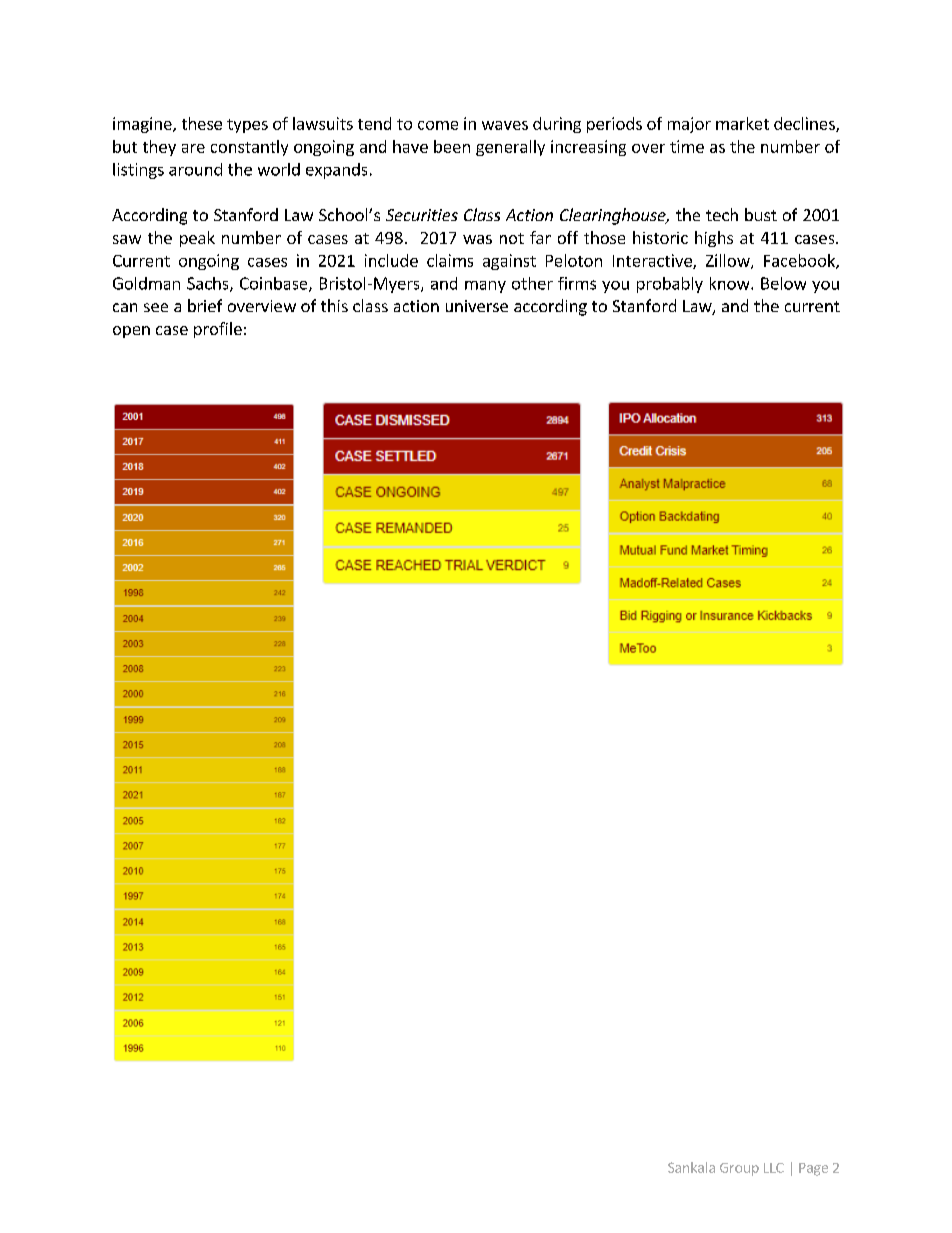 This screenshot has width=952, height=1233. Describe the element at coordinates (452, 146) in the screenshot. I see `been` at that location.
